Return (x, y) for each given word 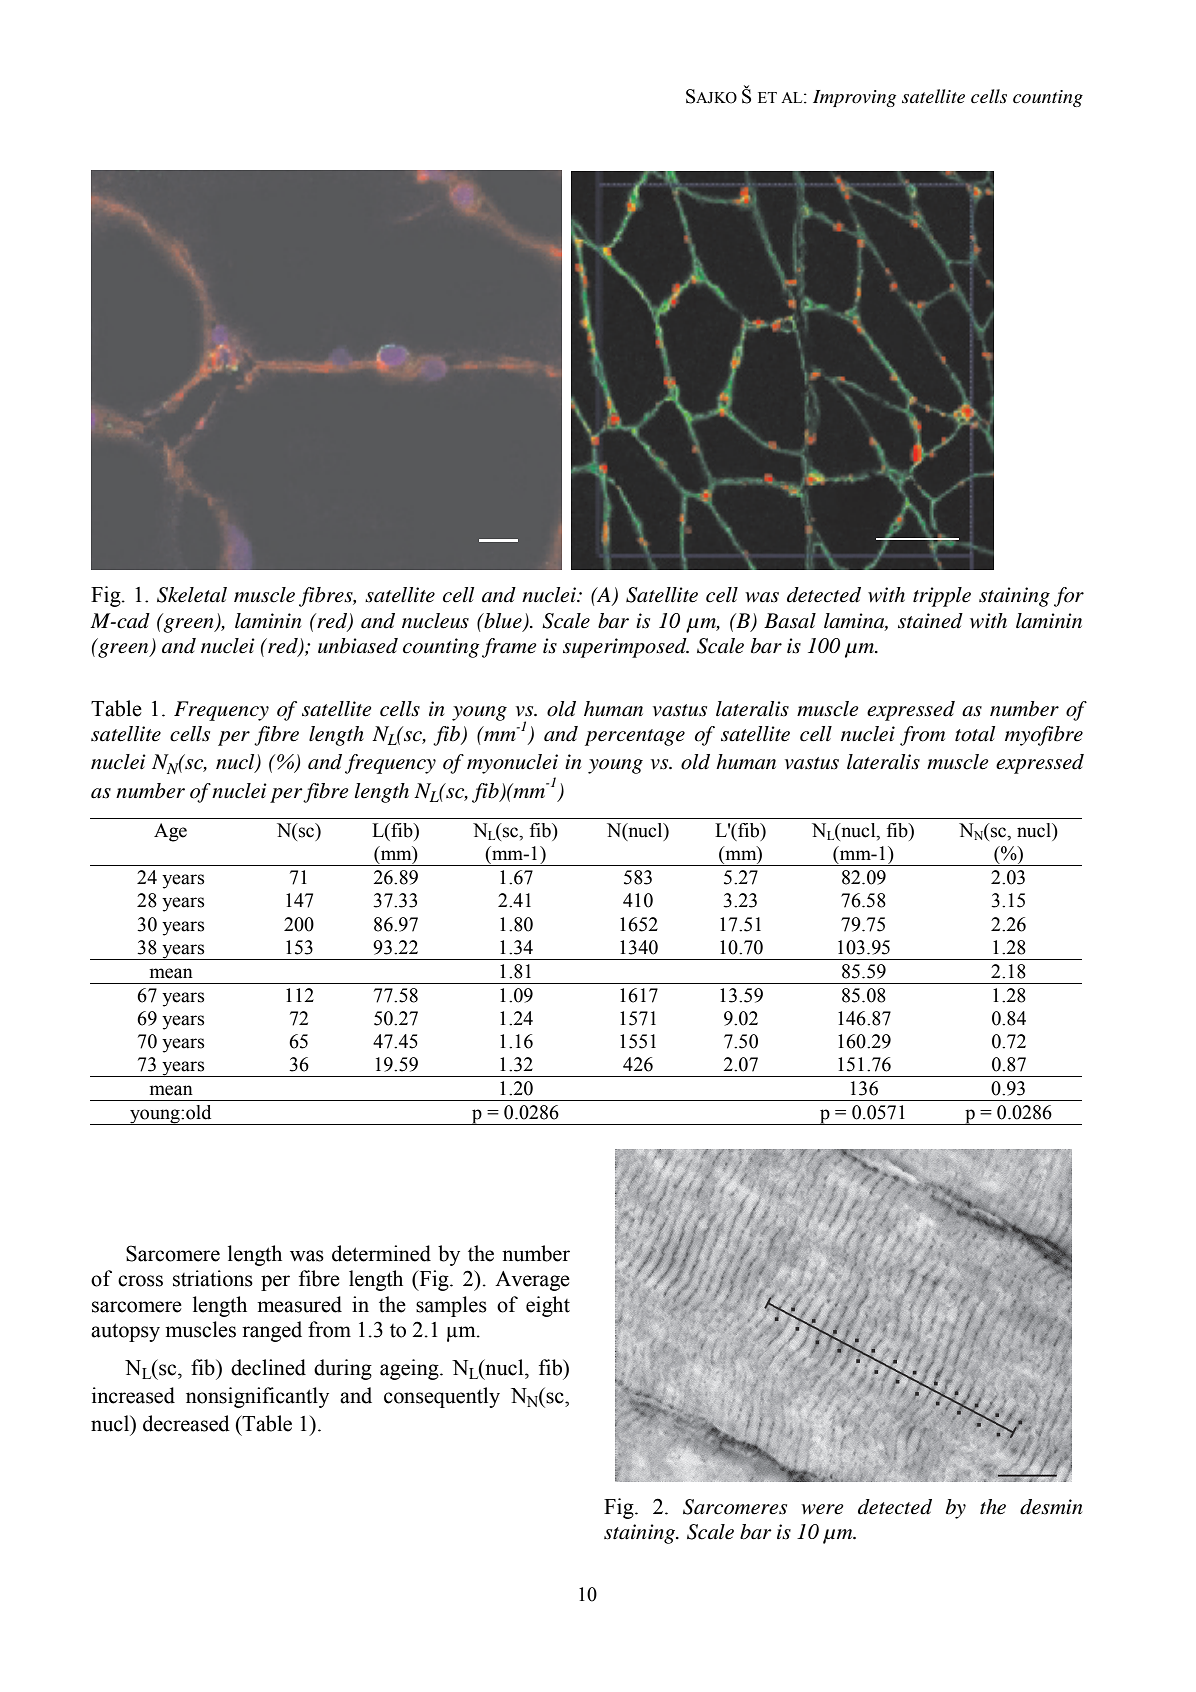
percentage (635, 737)
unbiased (358, 646)
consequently (442, 1397)
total (975, 734)
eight (548, 1306)
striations (213, 1278)
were (822, 1509)
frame (509, 648)
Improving (854, 98)
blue (502, 621)
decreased (186, 1423)
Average (532, 1281)
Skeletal (192, 595)
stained (930, 621)
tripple (942, 597)
